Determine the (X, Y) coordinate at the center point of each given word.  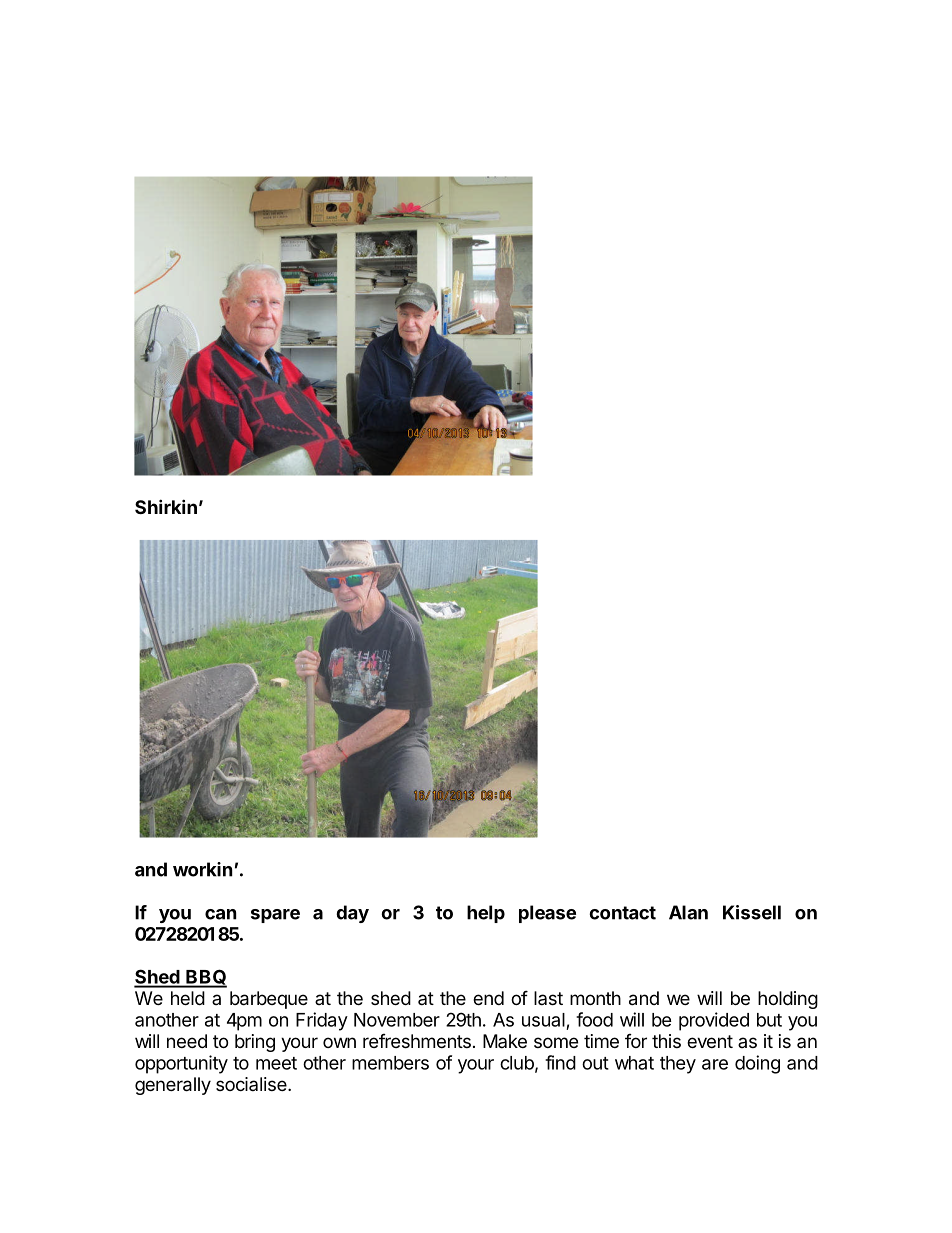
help (486, 914)
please (547, 914)
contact (622, 913)
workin (203, 869)
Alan (688, 912)
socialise (252, 1084)
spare (275, 916)
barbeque (269, 1000)
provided (714, 1021)
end (488, 998)
